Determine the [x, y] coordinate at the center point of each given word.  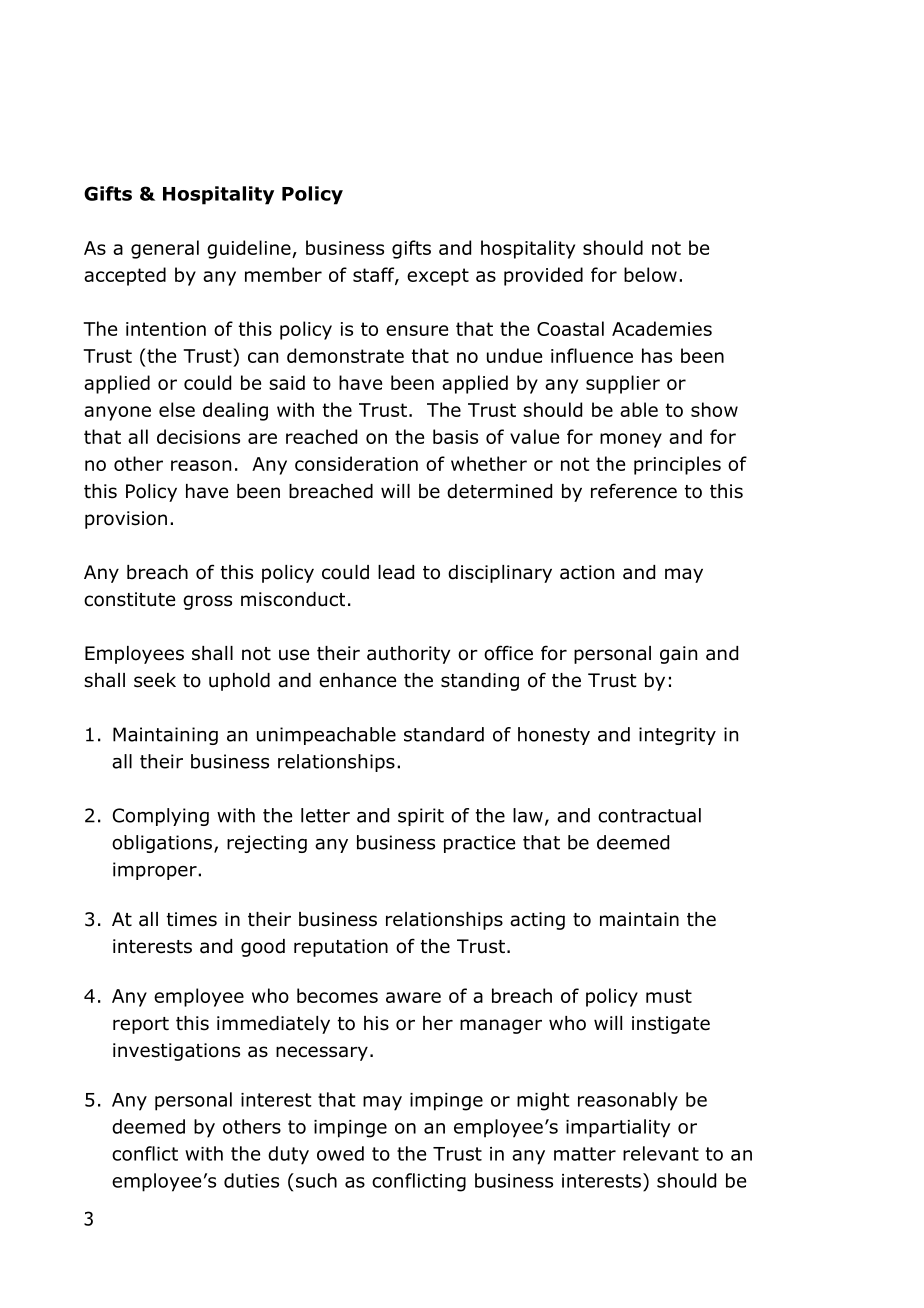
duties [251, 1180]
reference [634, 491]
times [192, 919]
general [165, 249]
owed [340, 1153]
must [669, 996]
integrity [677, 736]
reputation [341, 948]
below [650, 274]
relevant [661, 1153]
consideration [356, 463]
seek [155, 680]
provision [126, 520]
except [438, 277]
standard [444, 734]
